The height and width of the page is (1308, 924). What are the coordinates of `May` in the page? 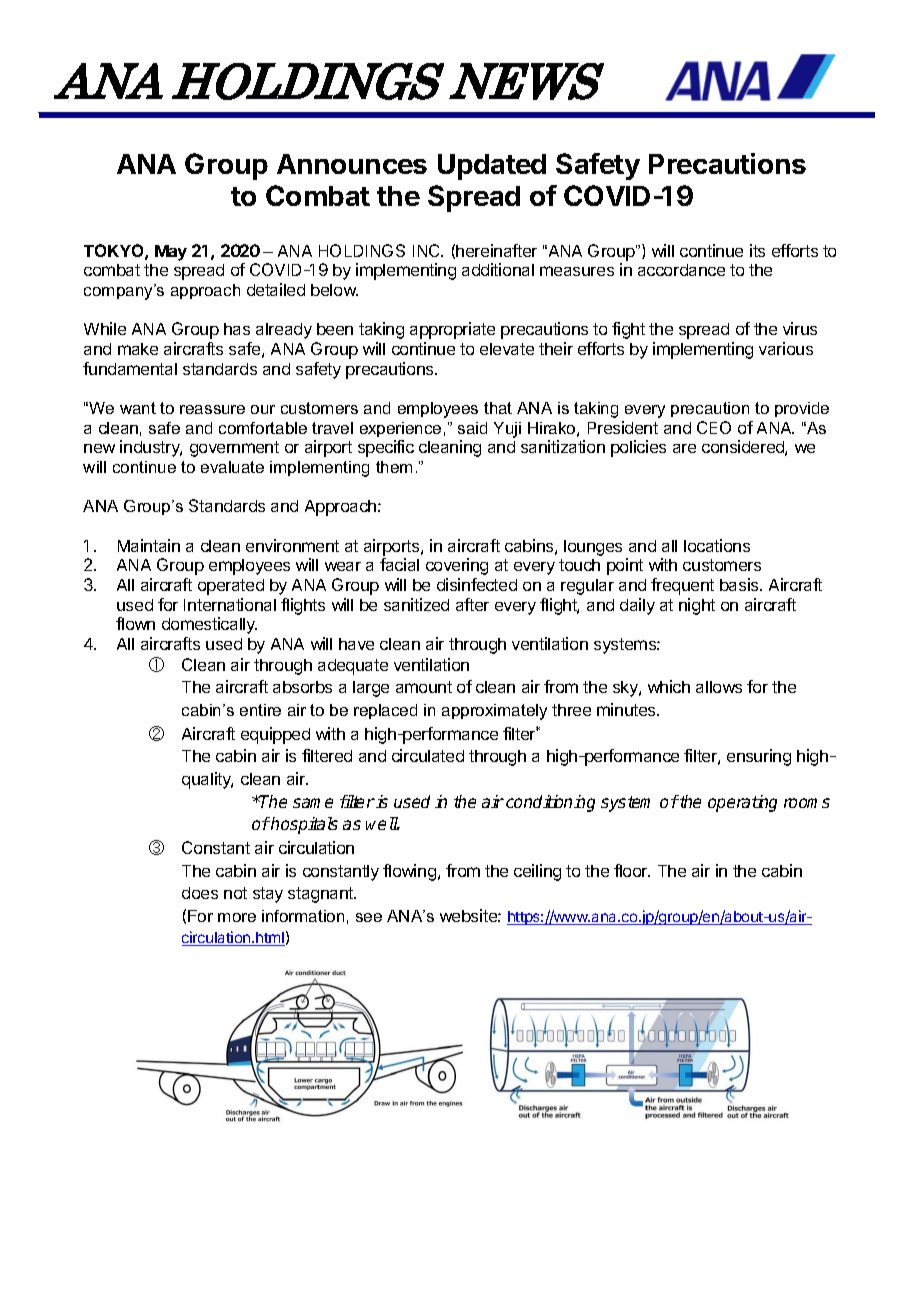 It's located at (171, 253).
